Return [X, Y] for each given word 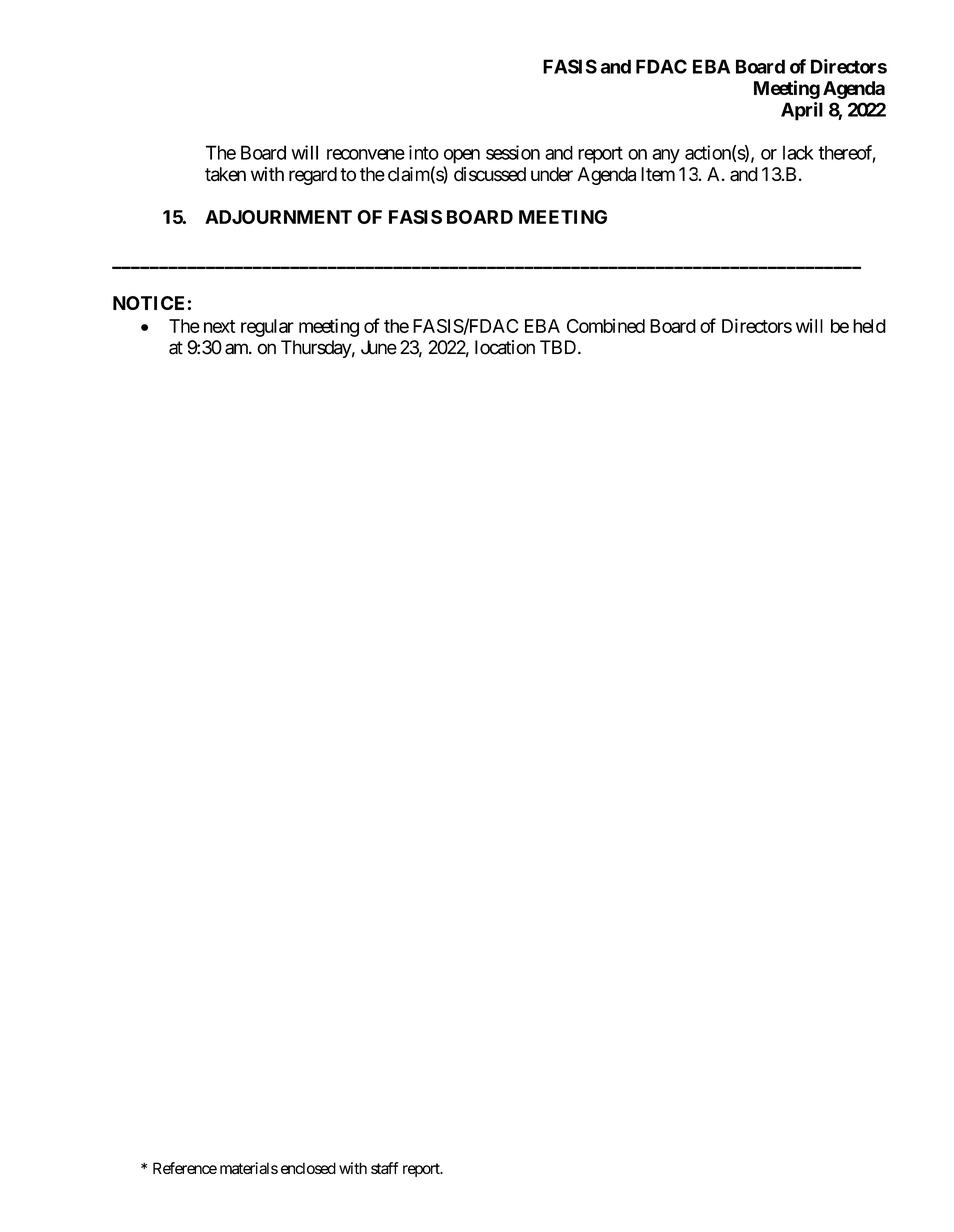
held [869, 326]
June [379, 347]
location [505, 347]
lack [798, 152]
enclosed [308, 1168]
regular [267, 328]
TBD [558, 347]
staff [384, 1168]
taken [225, 174]
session [513, 152]
